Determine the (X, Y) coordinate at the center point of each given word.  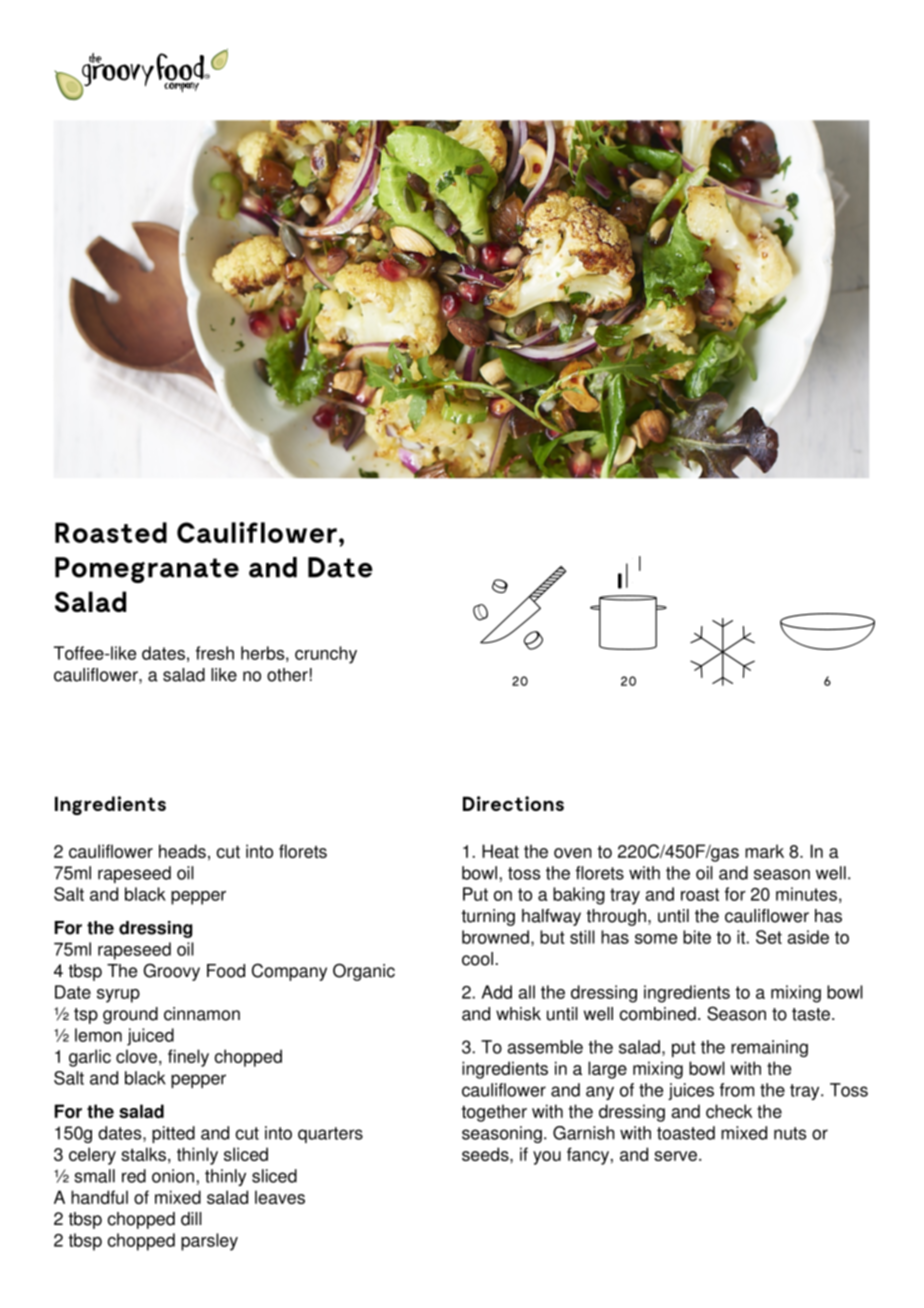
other (287, 675)
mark (764, 851)
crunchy (326, 655)
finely (188, 1058)
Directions (513, 803)
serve (675, 1156)
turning (488, 917)
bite (697, 937)
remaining (769, 1048)
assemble (545, 1047)
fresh (215, 653)
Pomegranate (147, 570)
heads (182, 851)
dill (191, 1219)
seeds (486, 1154)
